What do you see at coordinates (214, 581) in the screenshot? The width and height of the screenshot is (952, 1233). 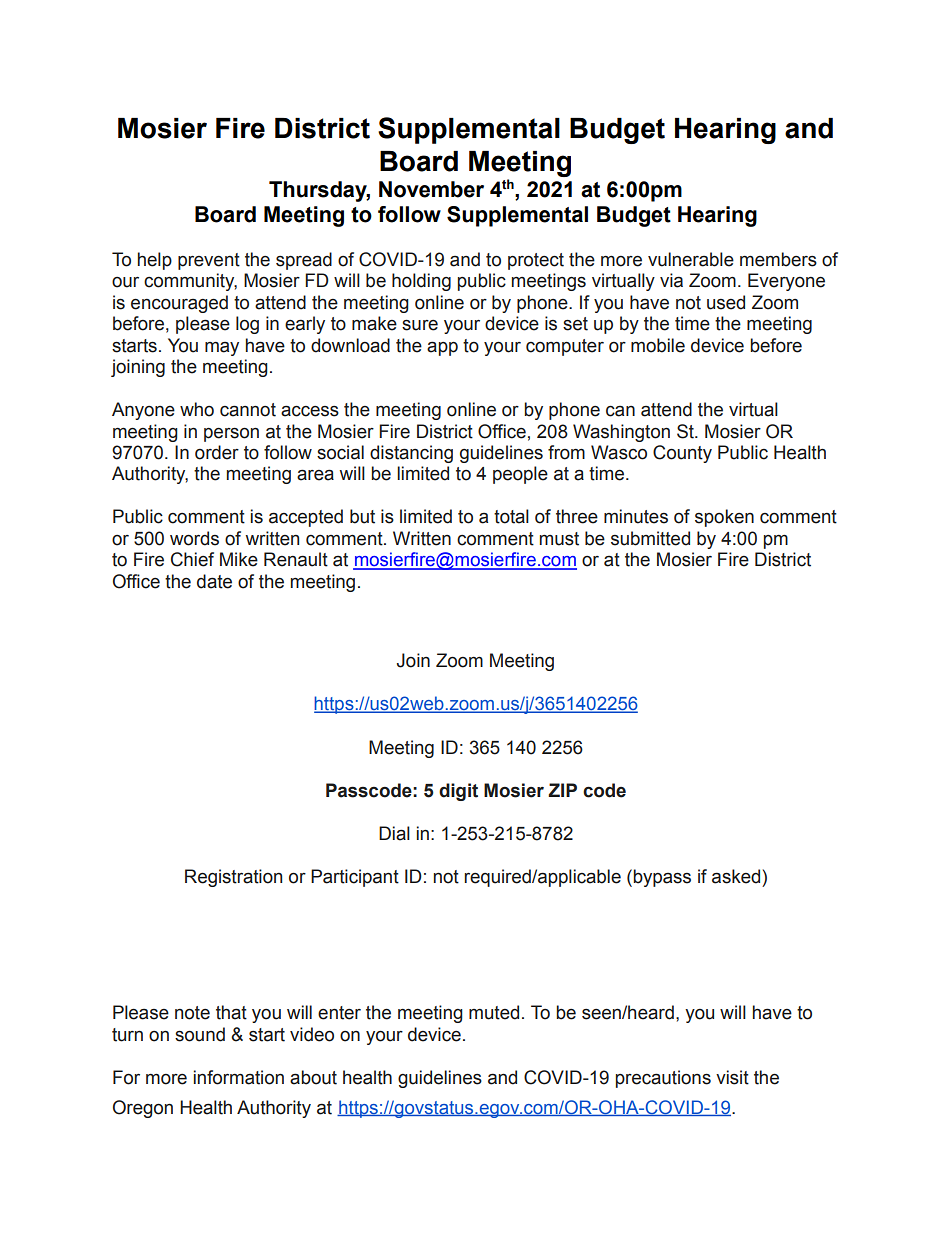 I see `date` at bounding box center [214, 581].
